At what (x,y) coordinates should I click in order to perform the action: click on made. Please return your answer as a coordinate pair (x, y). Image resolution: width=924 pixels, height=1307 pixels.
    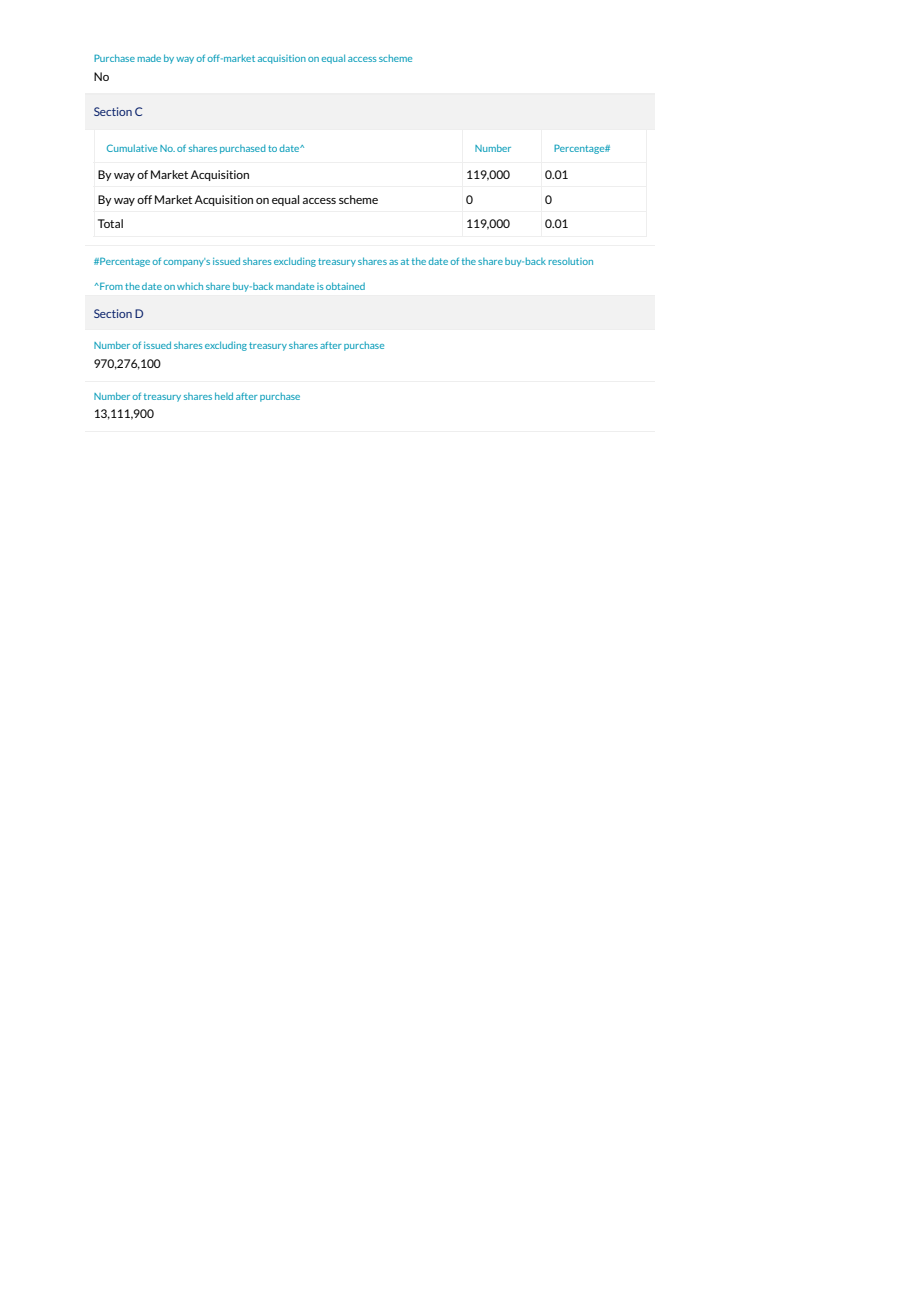
    Looking at the image, I should click on (149, 58).
